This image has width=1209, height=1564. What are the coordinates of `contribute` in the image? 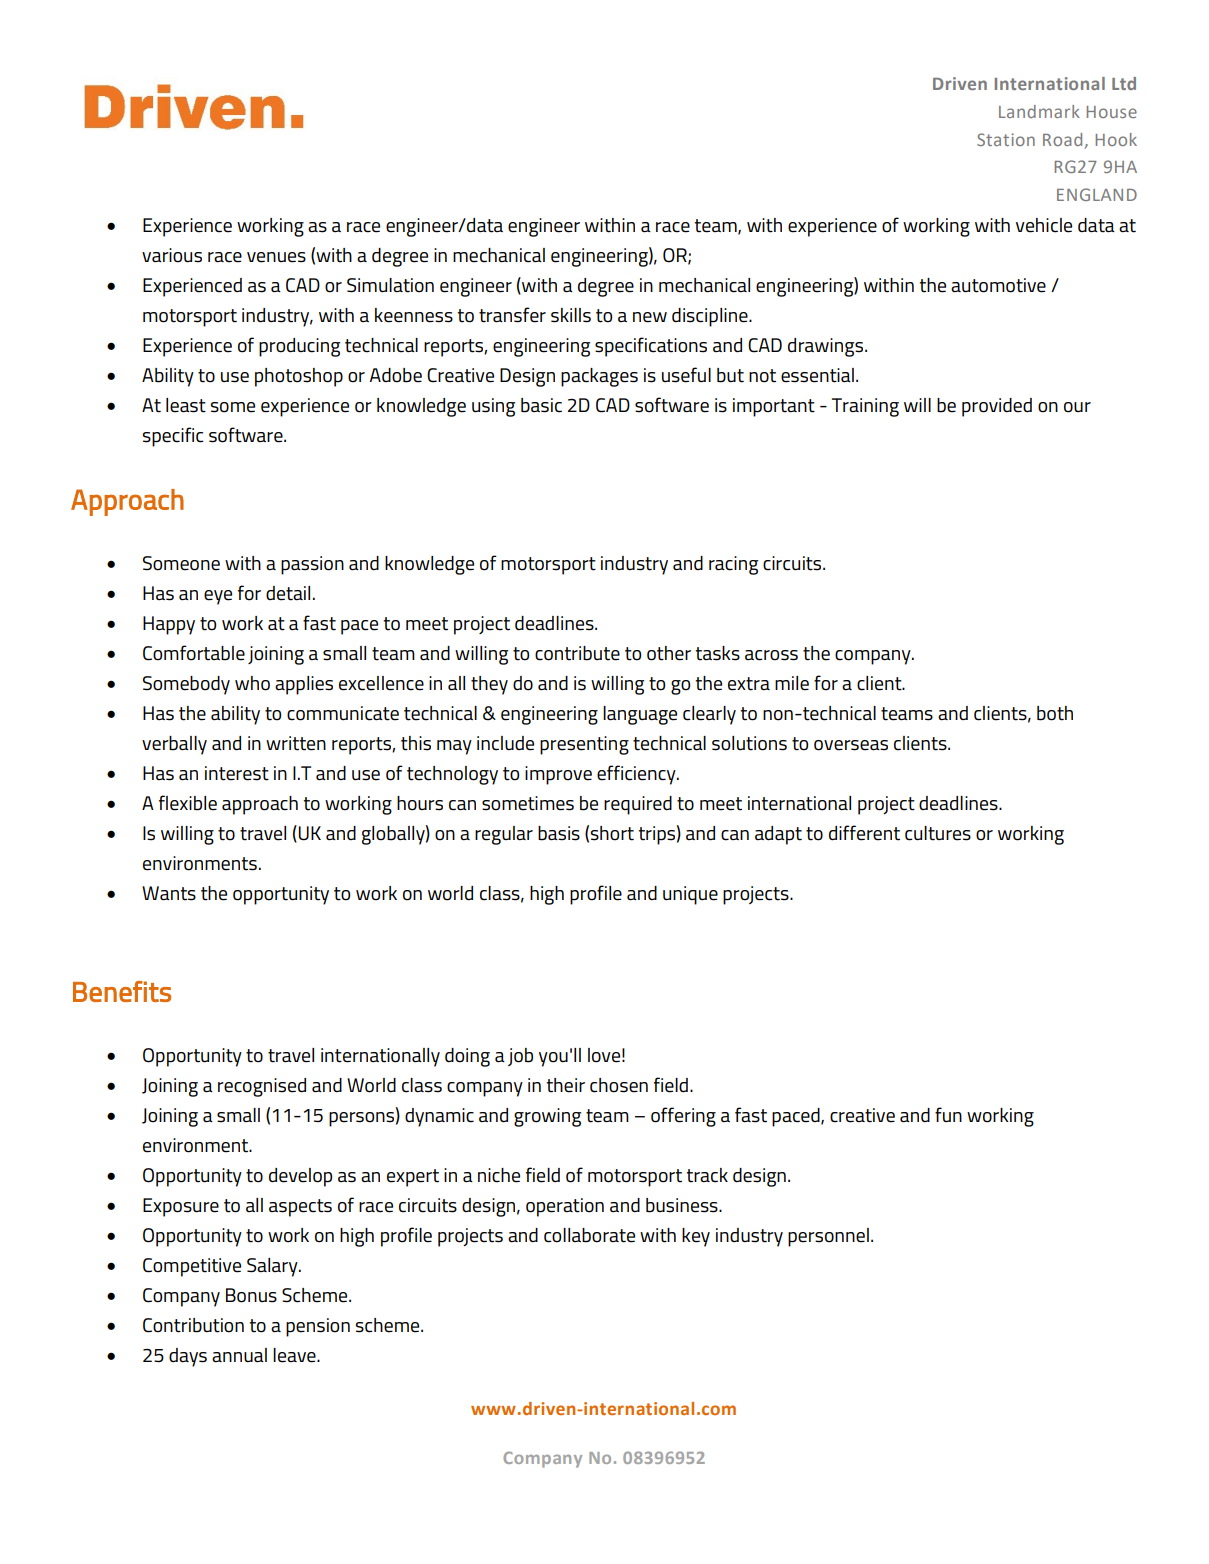 It's located at (577, 653).
